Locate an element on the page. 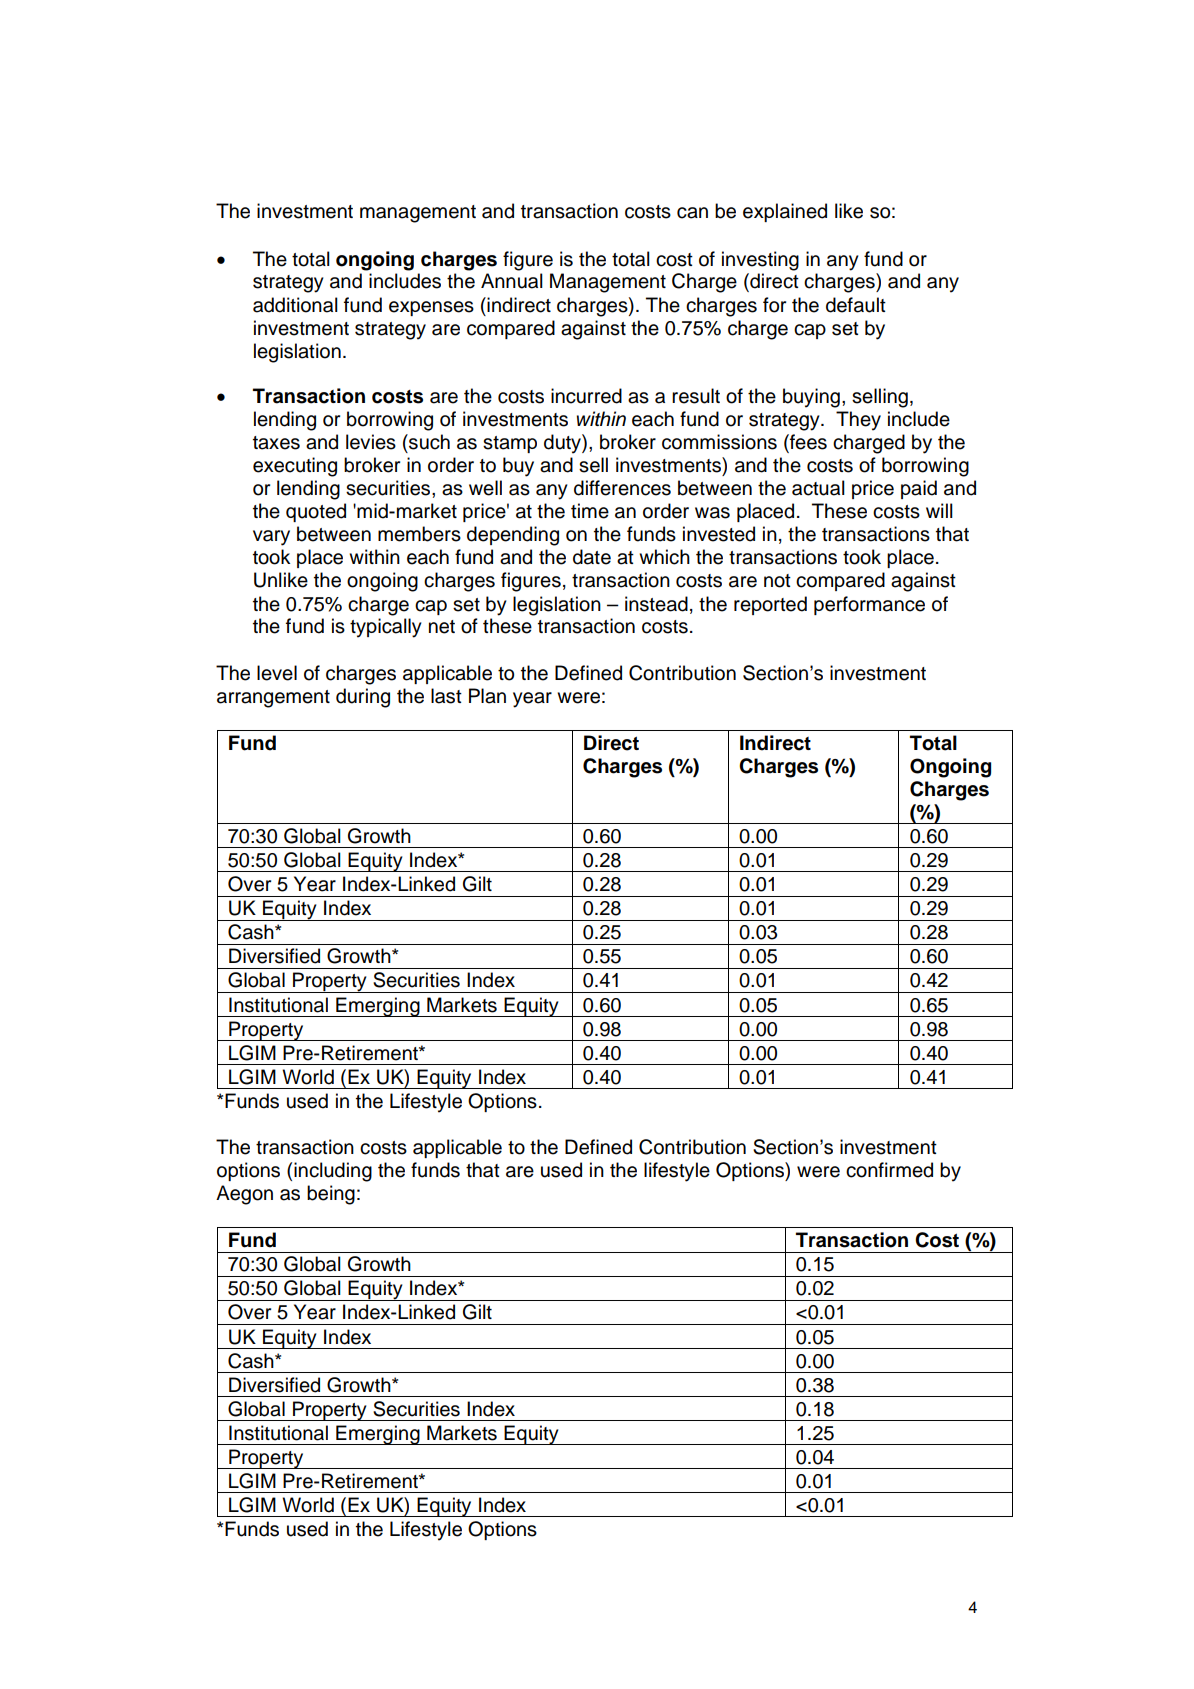 The height and width of the image is (1689, 1194). being is located at coordinates (331, 1195).
